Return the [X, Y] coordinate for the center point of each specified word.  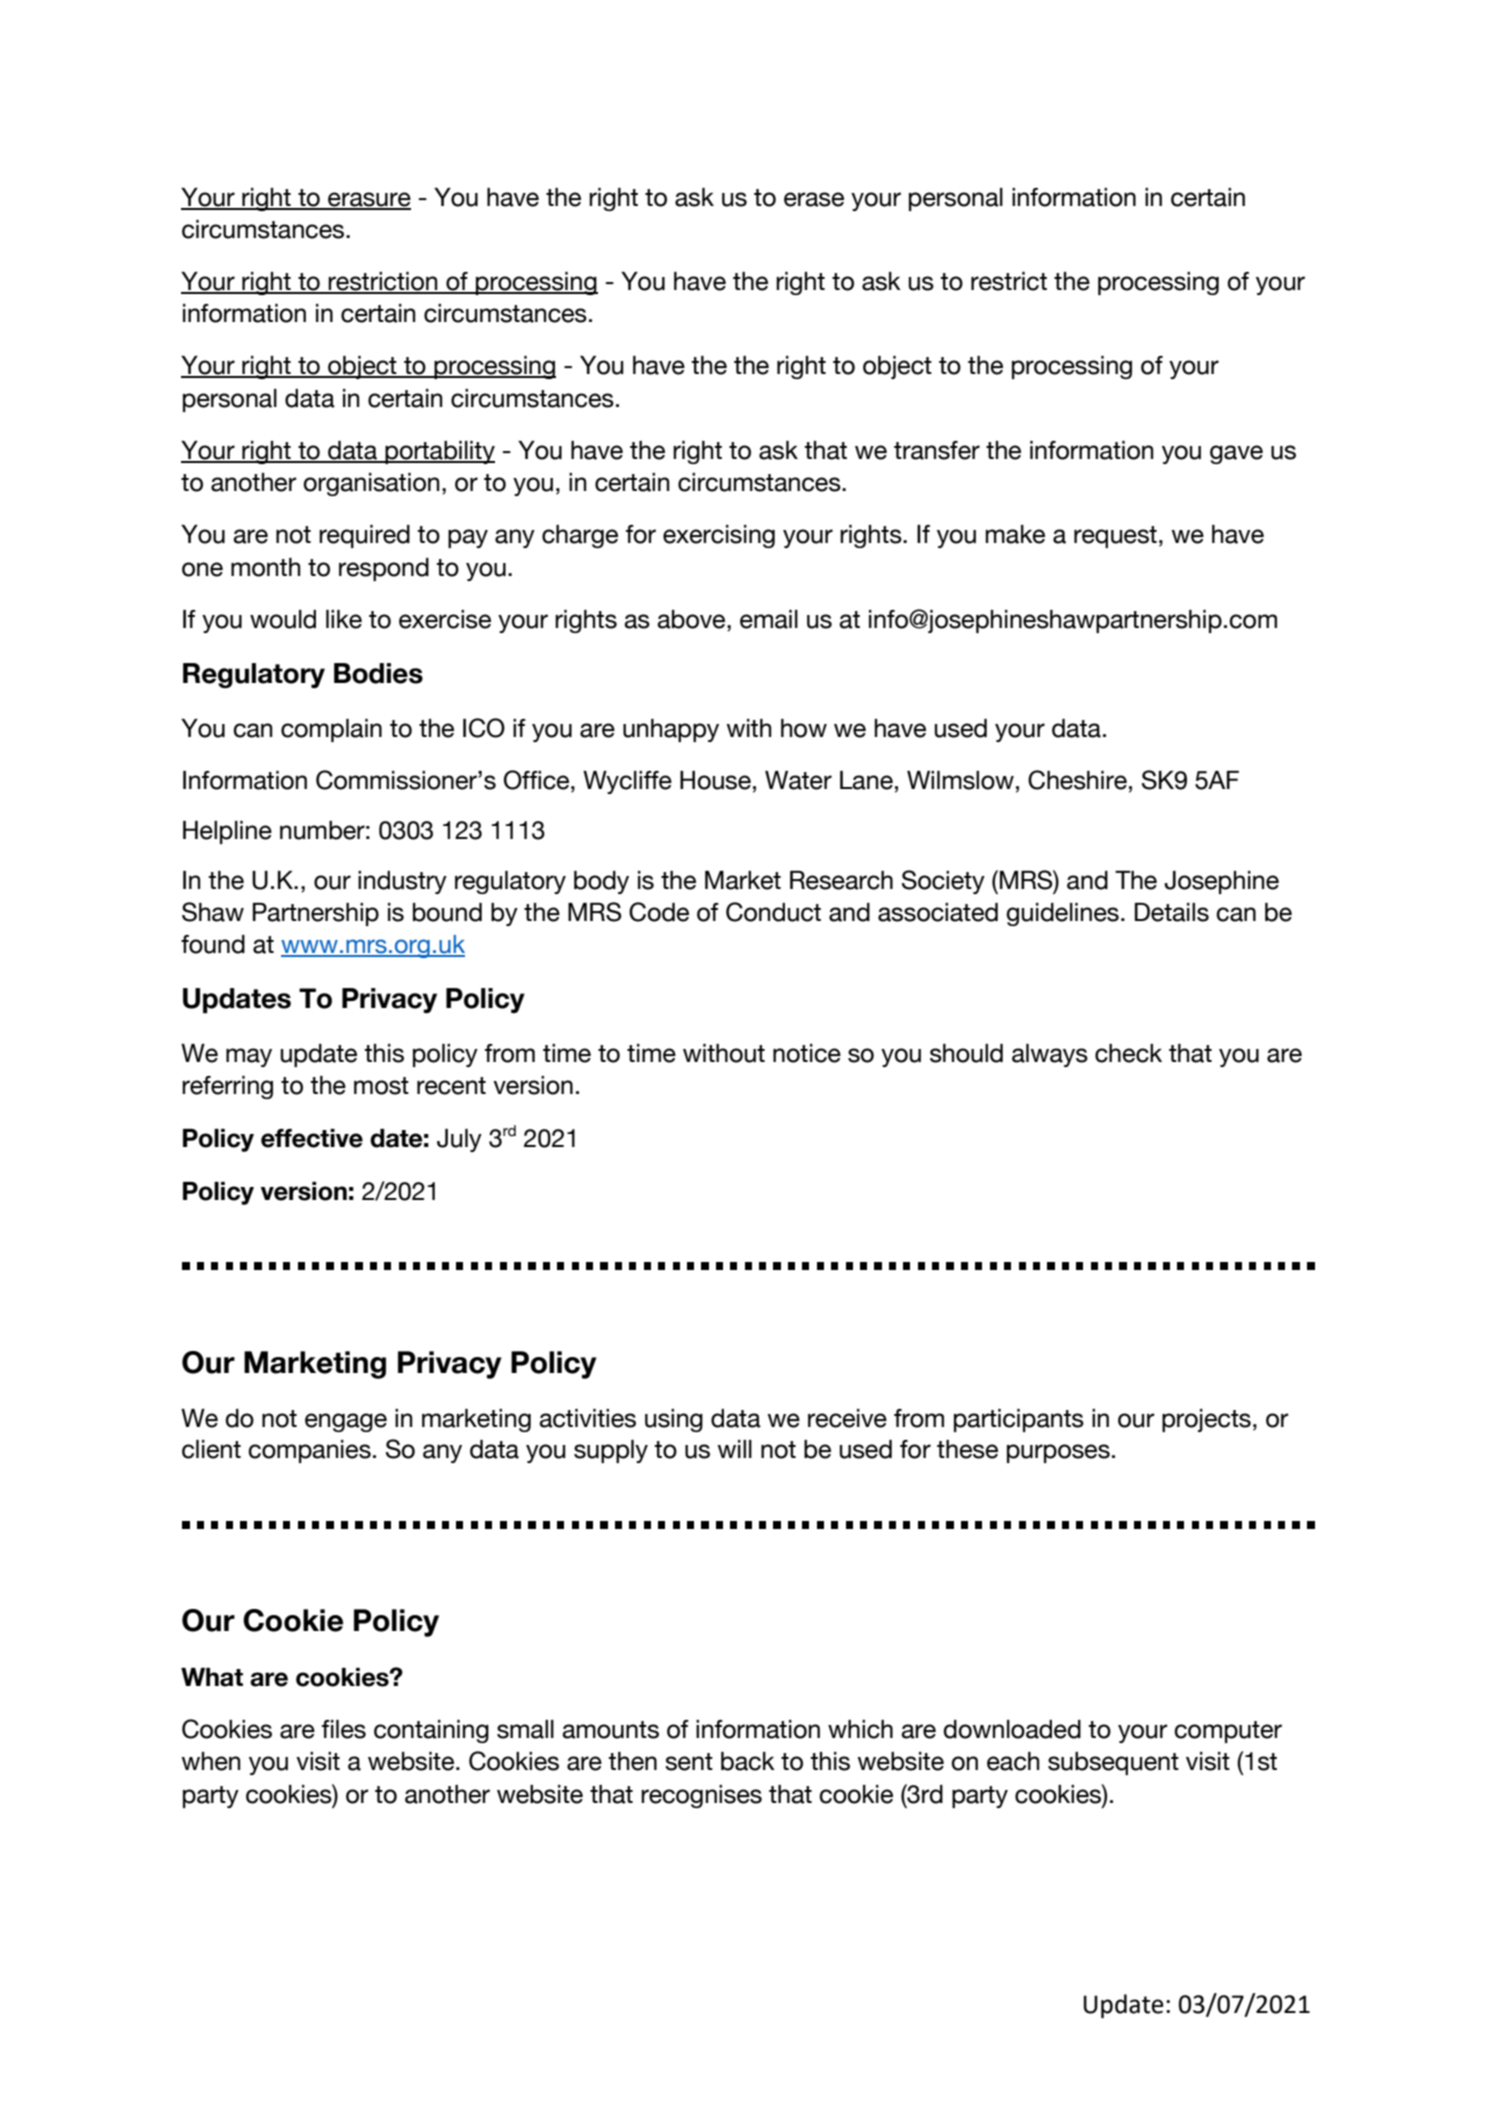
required [364, 536]
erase [814, 199]
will [734, 1449]
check [1128, 1053]
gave [1236, 454]
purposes [1058, 1453]
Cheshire [1077, 780]
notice [807, 1053]
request [1115, 537]
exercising [719, 536]
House [715, 780]
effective [312, 1138]
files [344, 1729]
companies [309, 1451]
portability [439, 452]
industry [402, 882]
